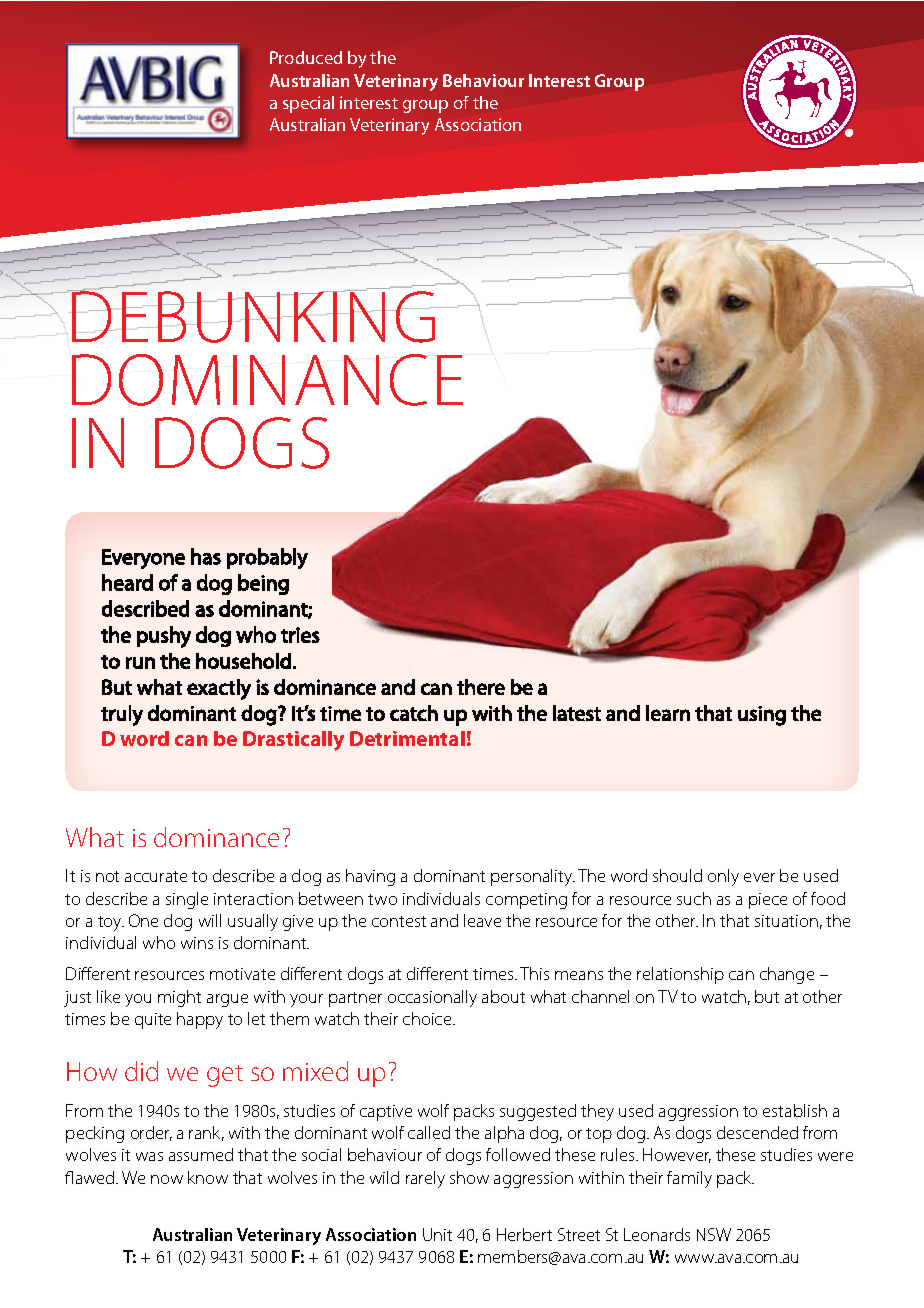 This page has height=1308, width=924. What do you see at coordinates (308, 104) in the page?
I see `special` at bounding box center [308, 104].
